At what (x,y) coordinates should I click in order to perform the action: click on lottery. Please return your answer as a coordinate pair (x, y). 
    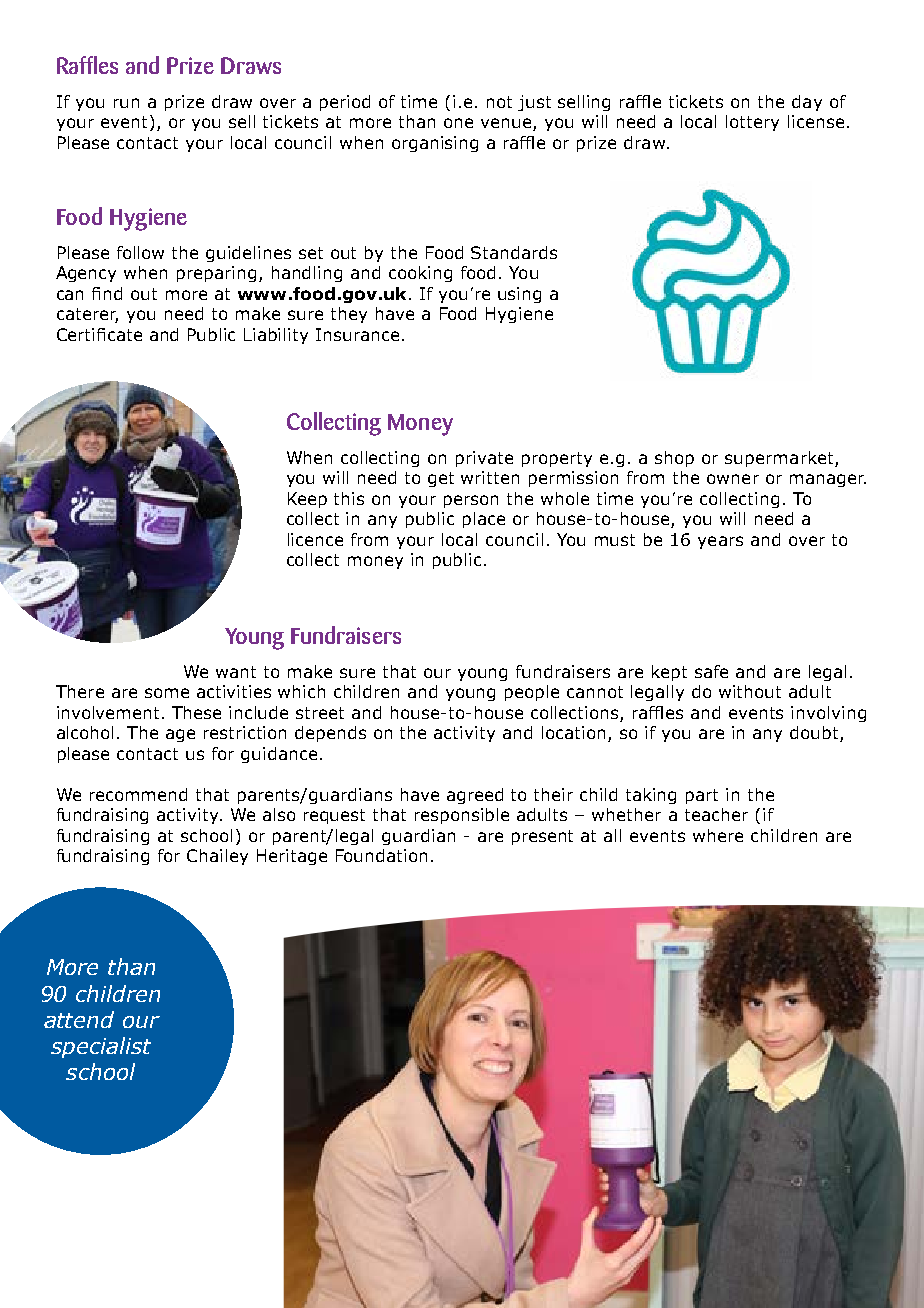
    Looking at the image, I should click on (752, 123).
